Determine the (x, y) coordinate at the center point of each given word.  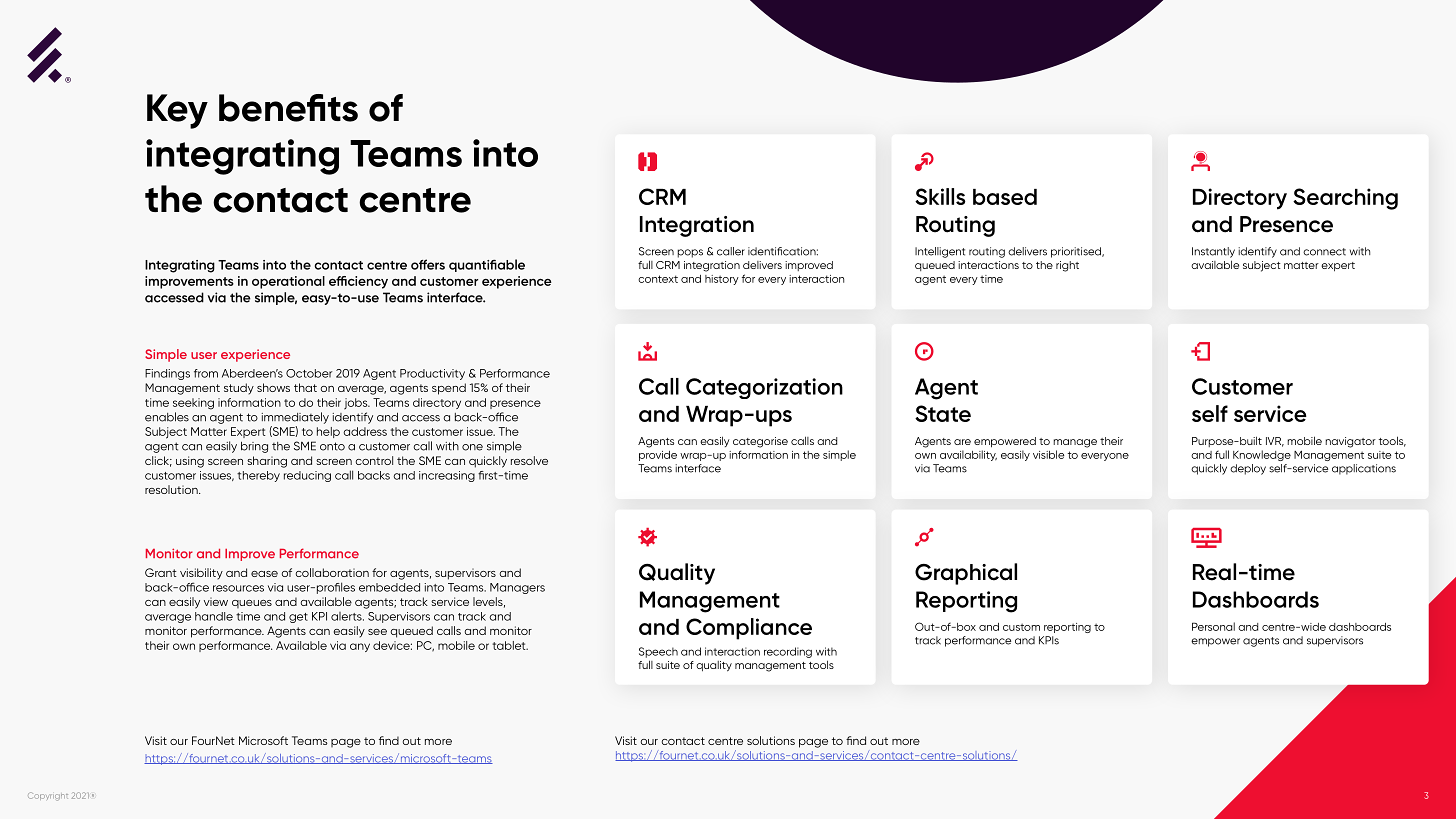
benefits (288, 108)
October (309, 373)
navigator (1350, 442)
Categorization (764, 388)
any (360, 647)
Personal (1213, 626)
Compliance (749, 629)
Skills (940, 196)
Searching (1345, 199)
